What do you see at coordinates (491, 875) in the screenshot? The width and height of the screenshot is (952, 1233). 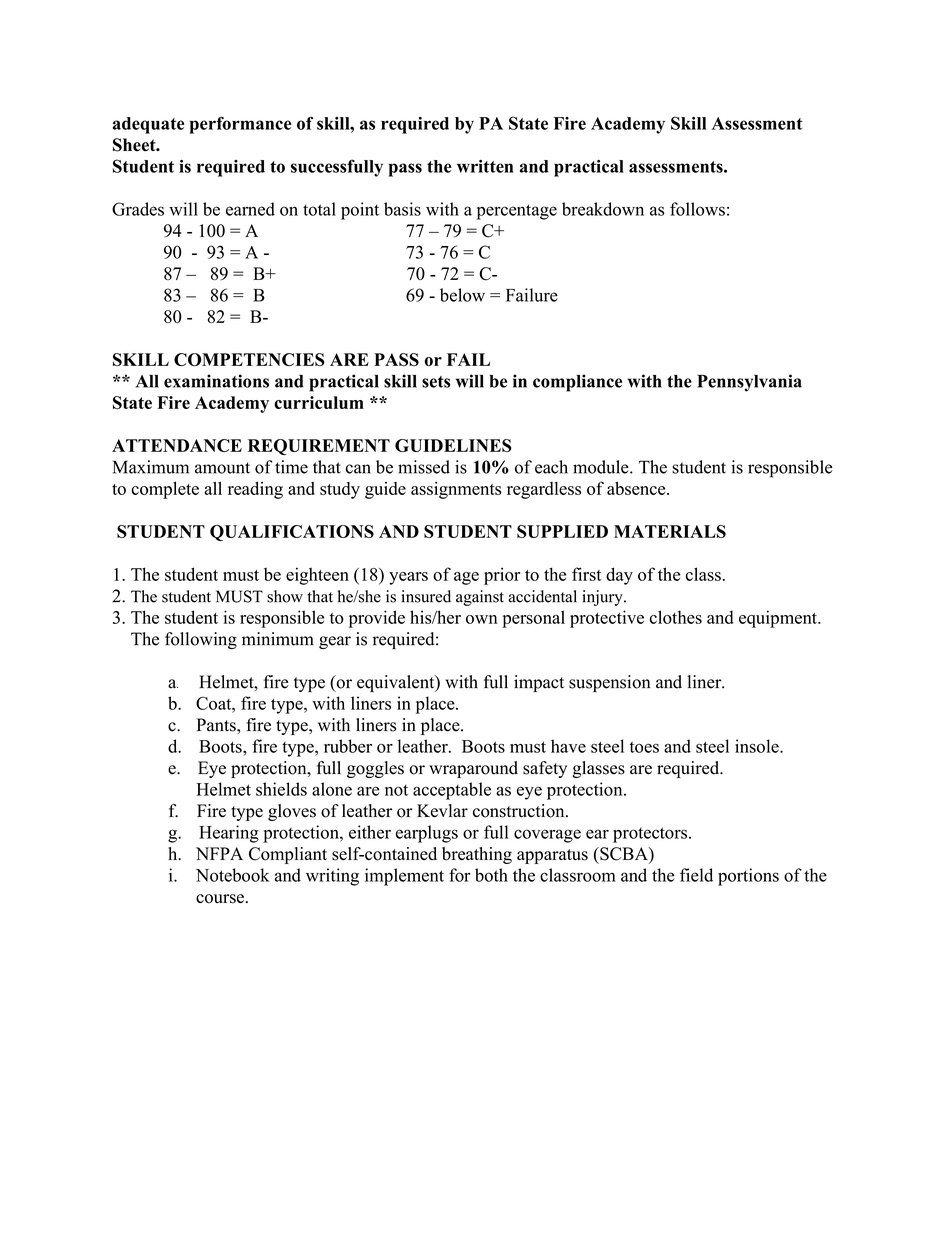 I see `both` at bounding box center [491, 875].
